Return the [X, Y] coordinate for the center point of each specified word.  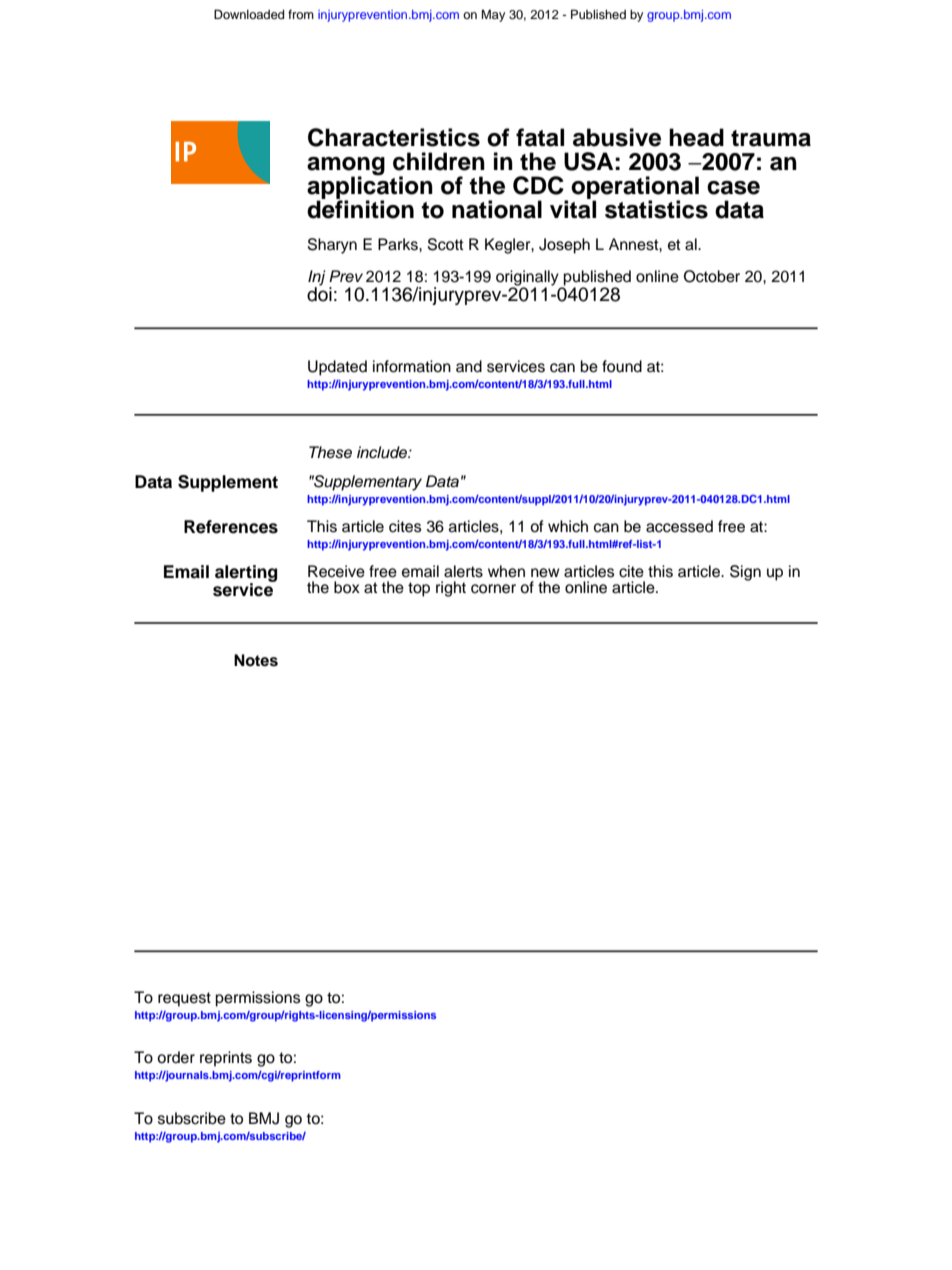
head [696, 137]
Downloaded [249, 14]
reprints [226, 1059]
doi [319, 293]
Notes [256, 660]
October [712, 276]
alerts [463, 571]
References [231, 527]
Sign [745, 573]
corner [493, 589]
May [493, 15]
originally [528, 279]
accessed [679, 526]
